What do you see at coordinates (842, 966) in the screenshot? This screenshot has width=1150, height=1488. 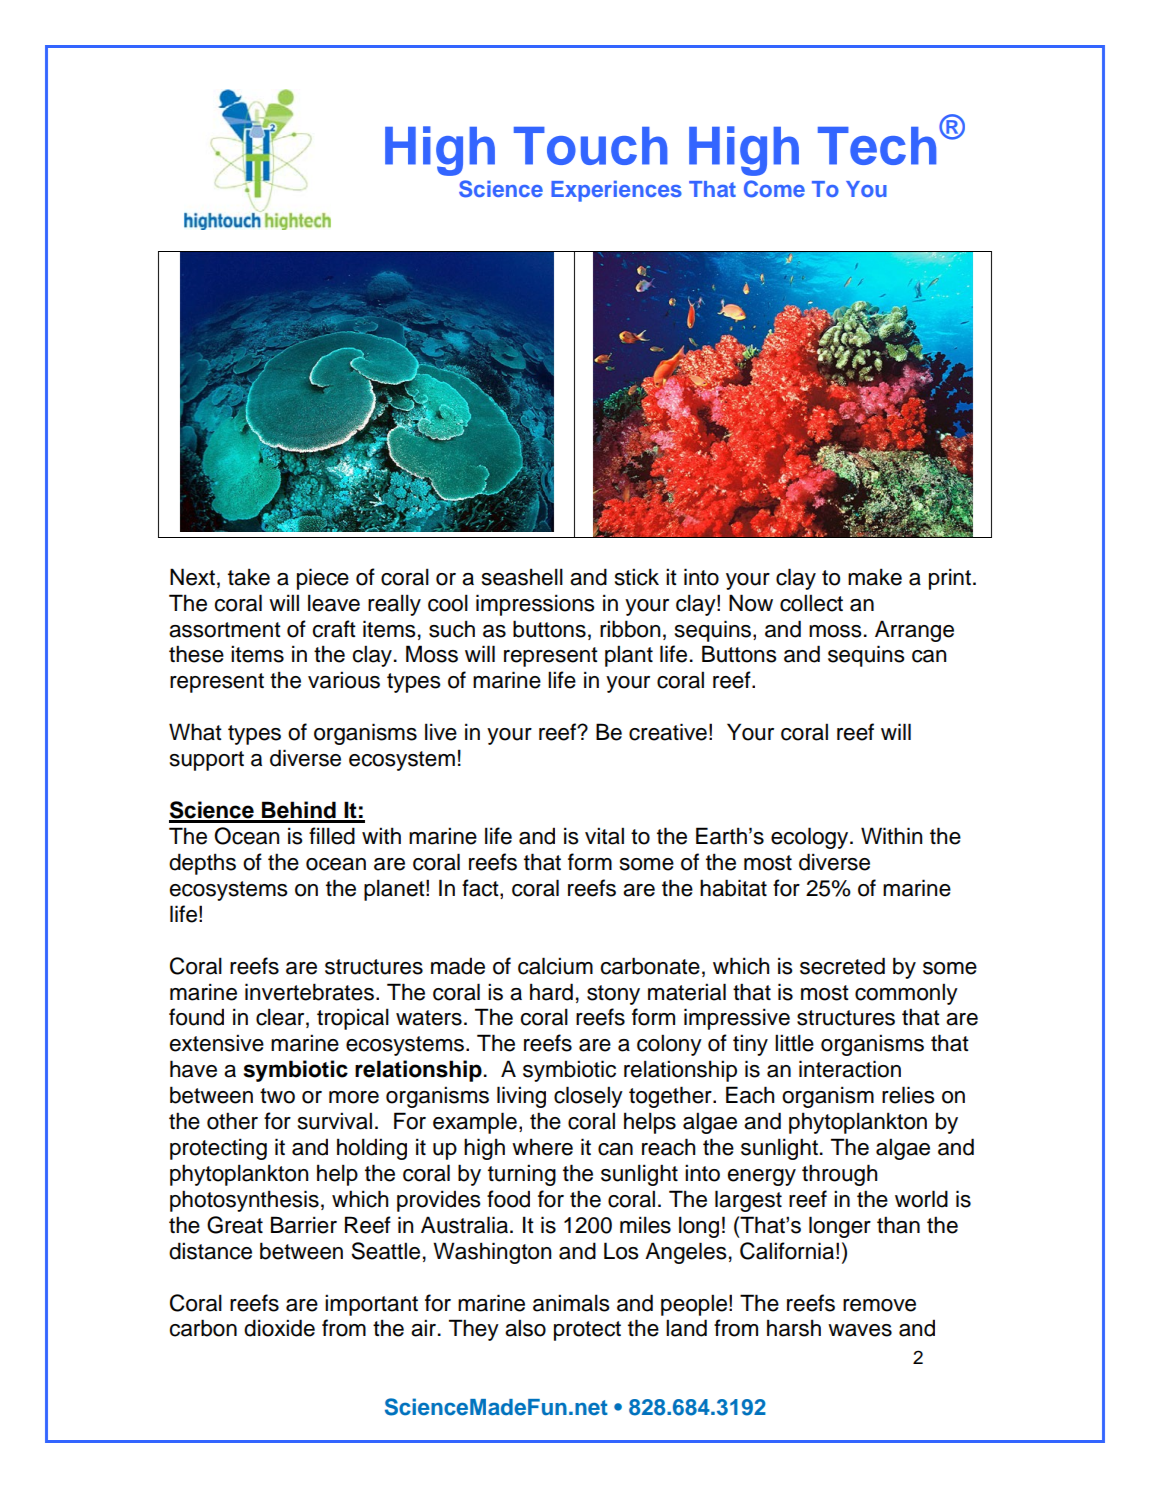 I see `secreted` at bounding box center [842, 966].
